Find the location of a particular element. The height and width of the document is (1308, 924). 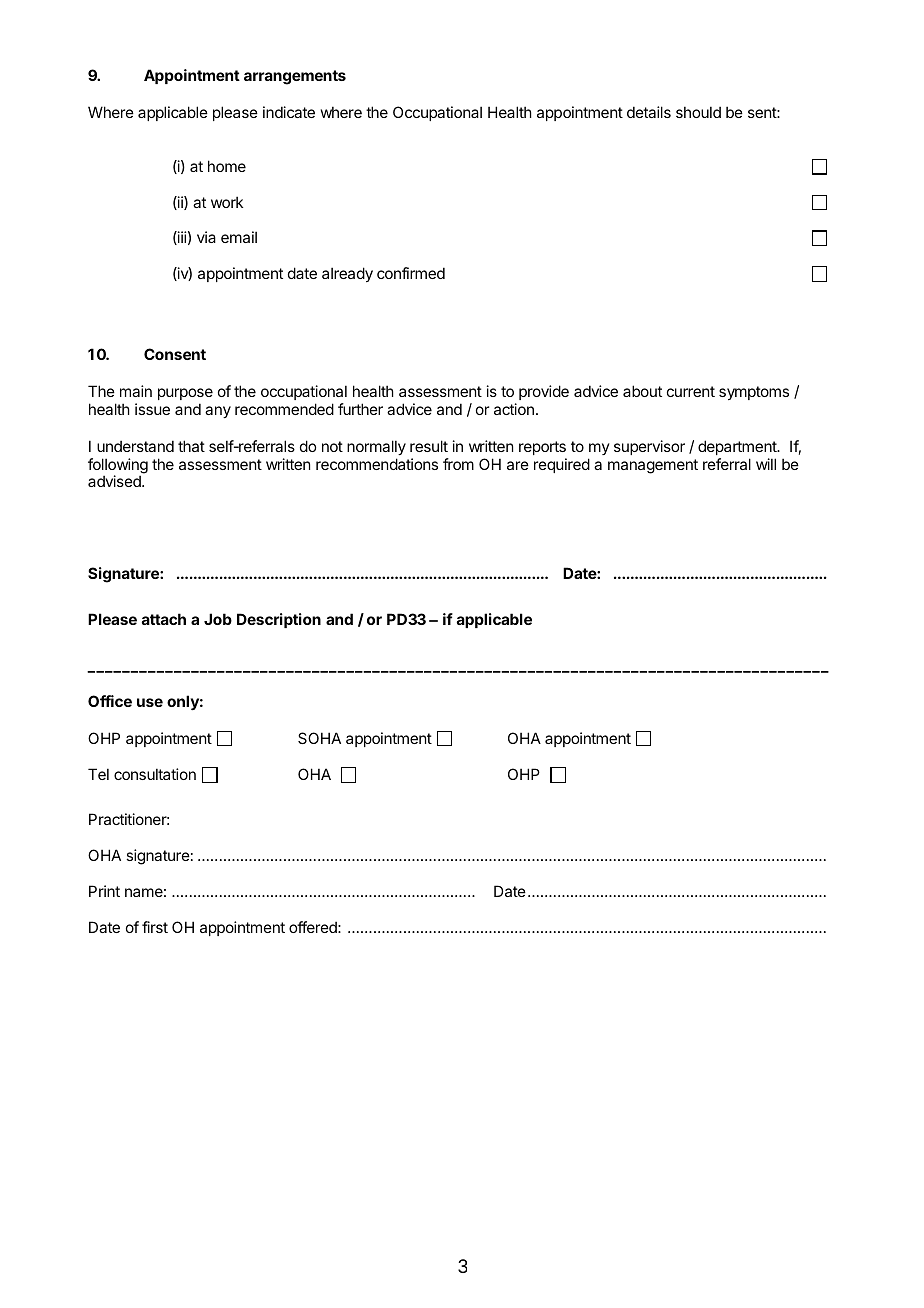

from is located at coordinates (458, 464).
